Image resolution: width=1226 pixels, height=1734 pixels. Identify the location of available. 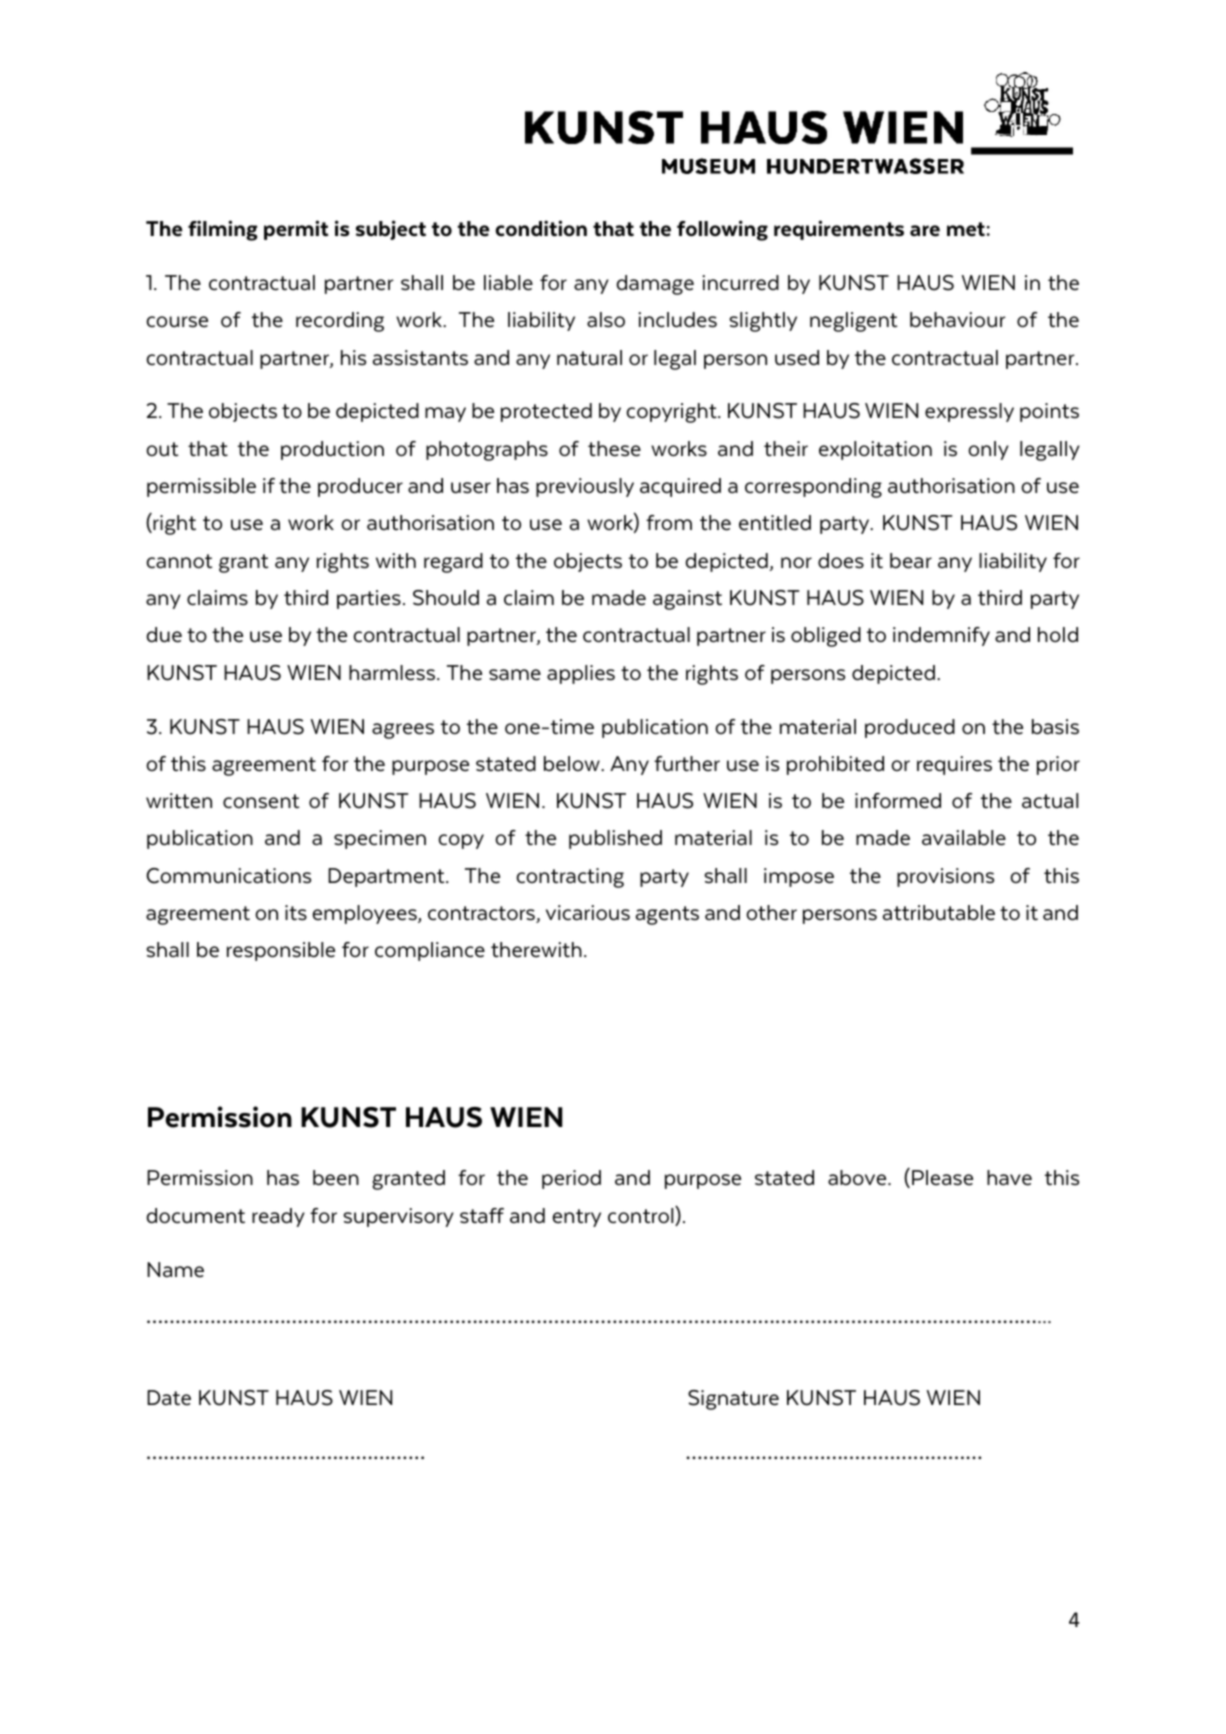
(964, 838).
